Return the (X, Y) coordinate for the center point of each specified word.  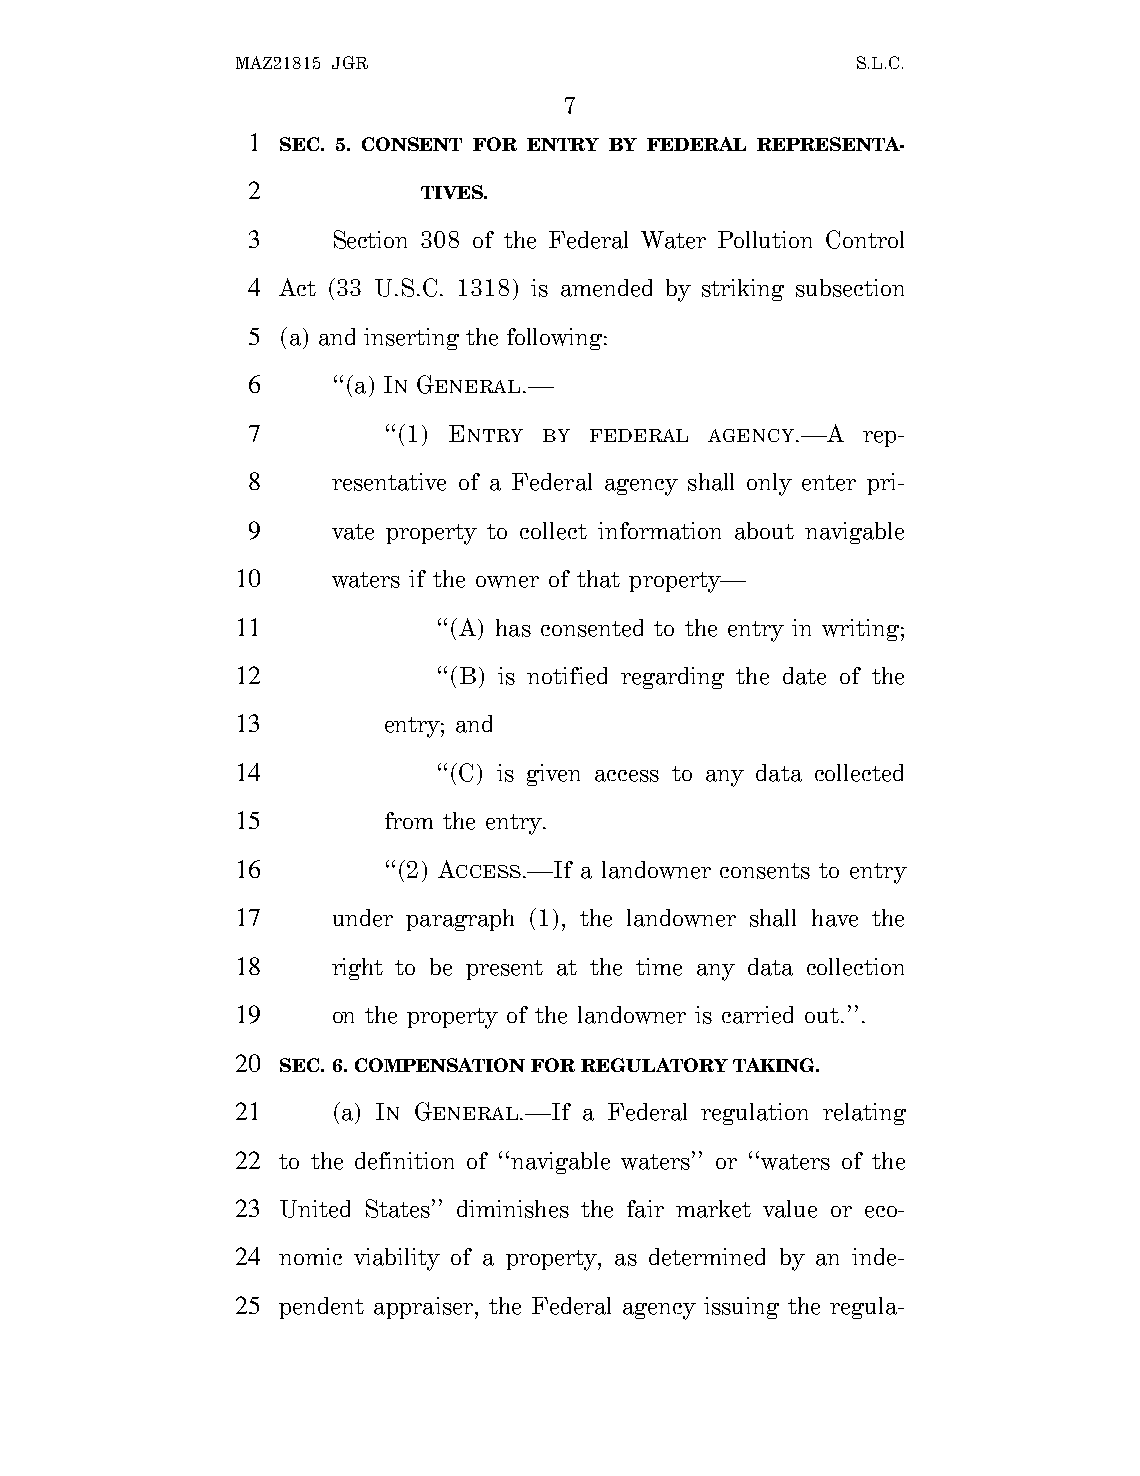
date (804, 676)
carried (757, 1015)
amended (606, 288)
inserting (411, 339)
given (553, 775)
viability (397, 1259)
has (513, 628)
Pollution (765, 239)
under (363, 918)
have (835, 918)
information (659, 531)
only (769, 484)
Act (297, 287)
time (659, 967)
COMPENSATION (440, 1065)
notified (567, 676)
